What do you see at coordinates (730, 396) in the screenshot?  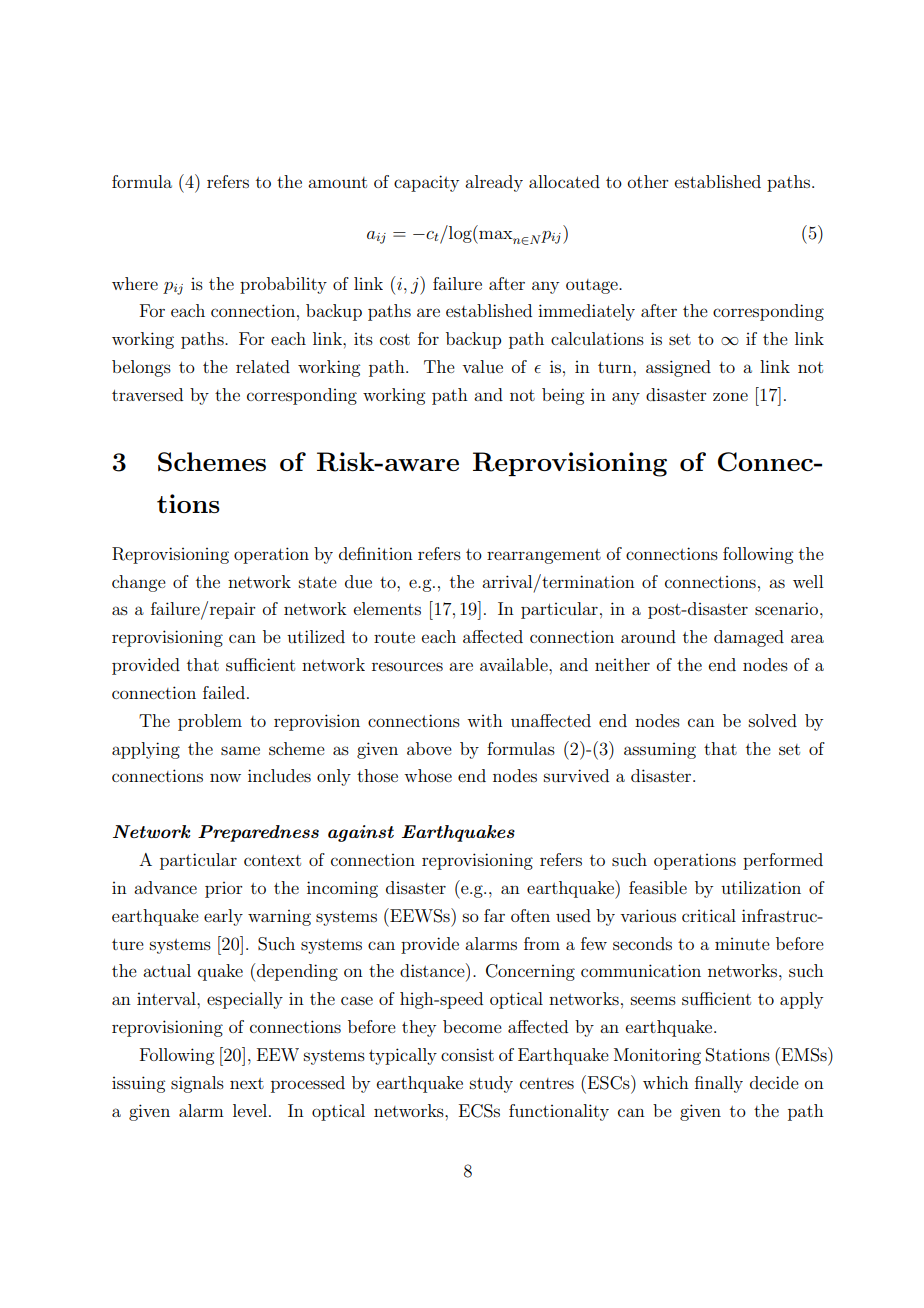 I see `zone` at bounding box center [730, 396].
